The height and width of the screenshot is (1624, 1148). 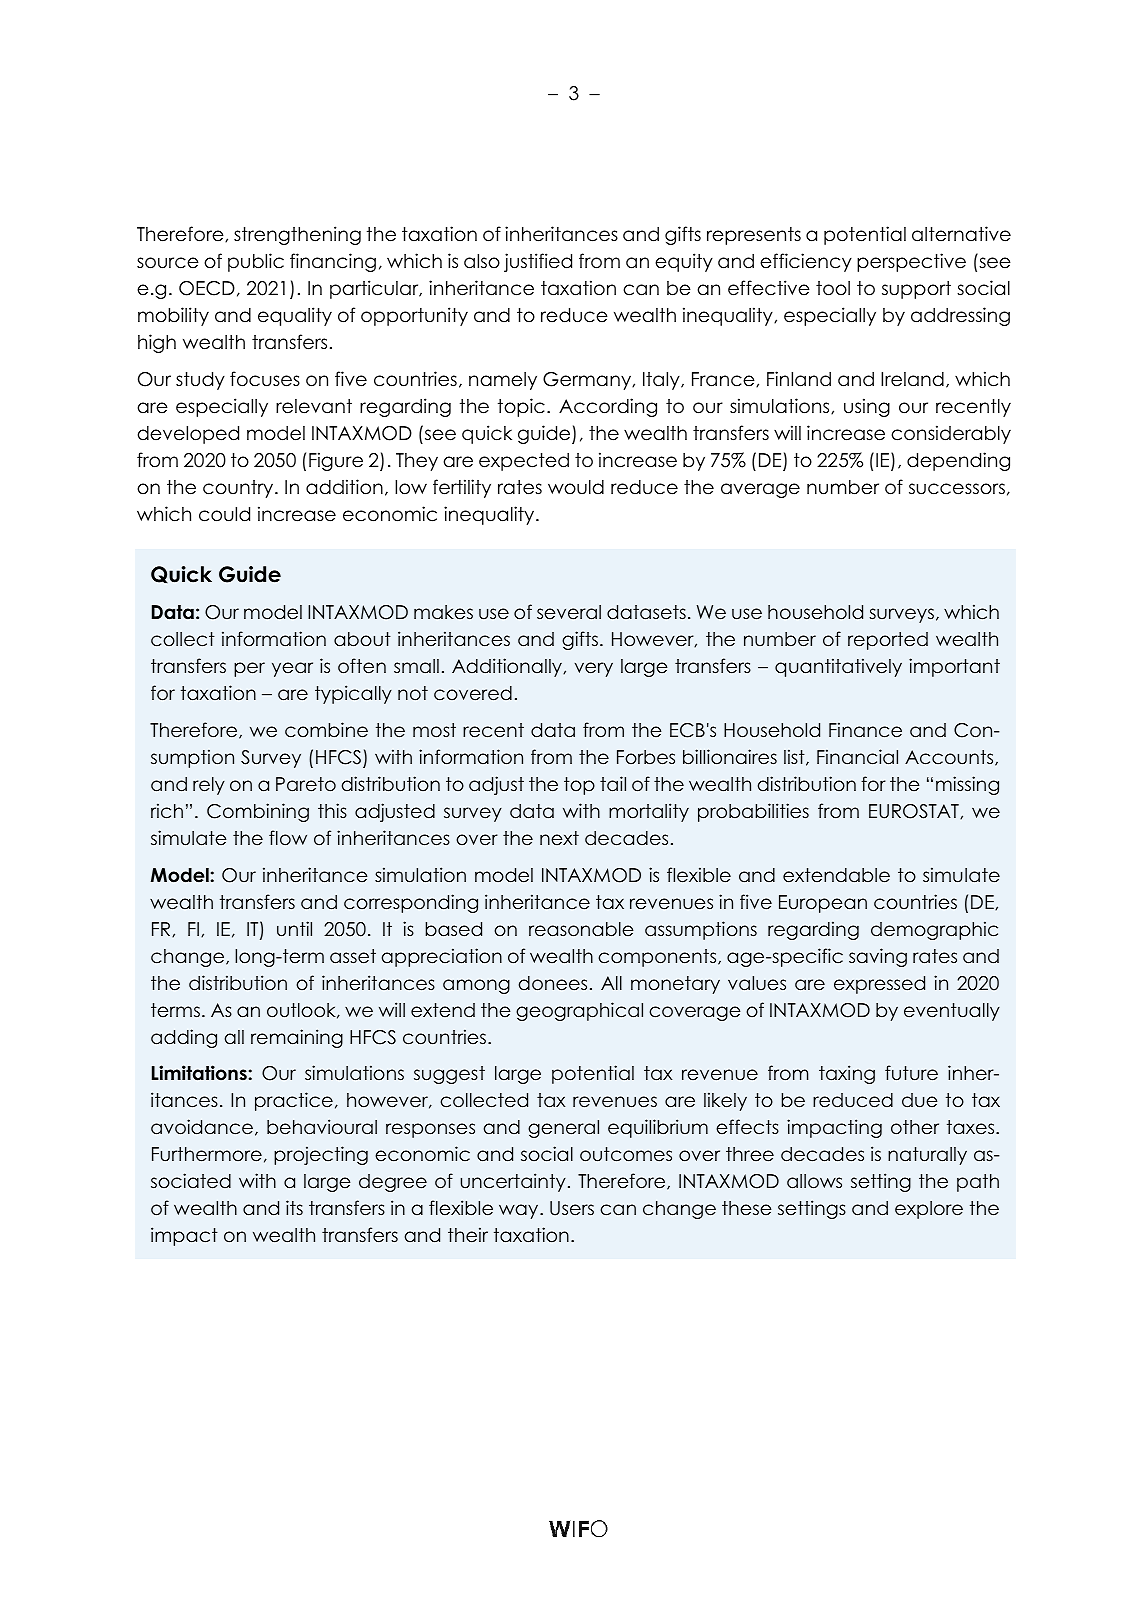 What do you see at coordinates (294, 929) in the screenshot?
I see `until` at bounding box center [294, 929].
